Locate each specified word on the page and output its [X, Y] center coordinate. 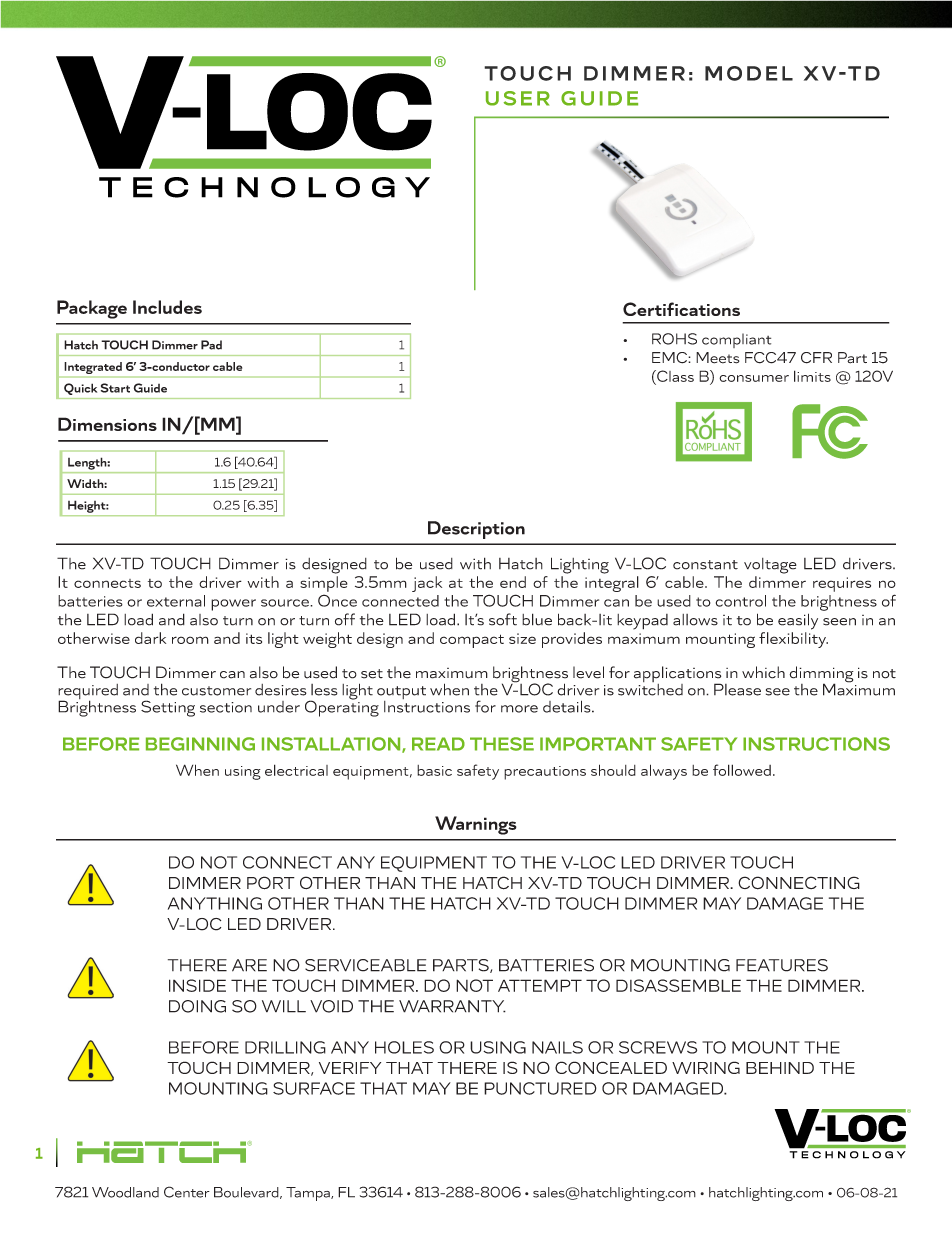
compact [472, 641]
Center [187, 1192]
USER [518, 98]
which [763, 672]
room [190, 640]
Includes [167, 307]
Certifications [681, 309]
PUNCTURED [540, 1088]
